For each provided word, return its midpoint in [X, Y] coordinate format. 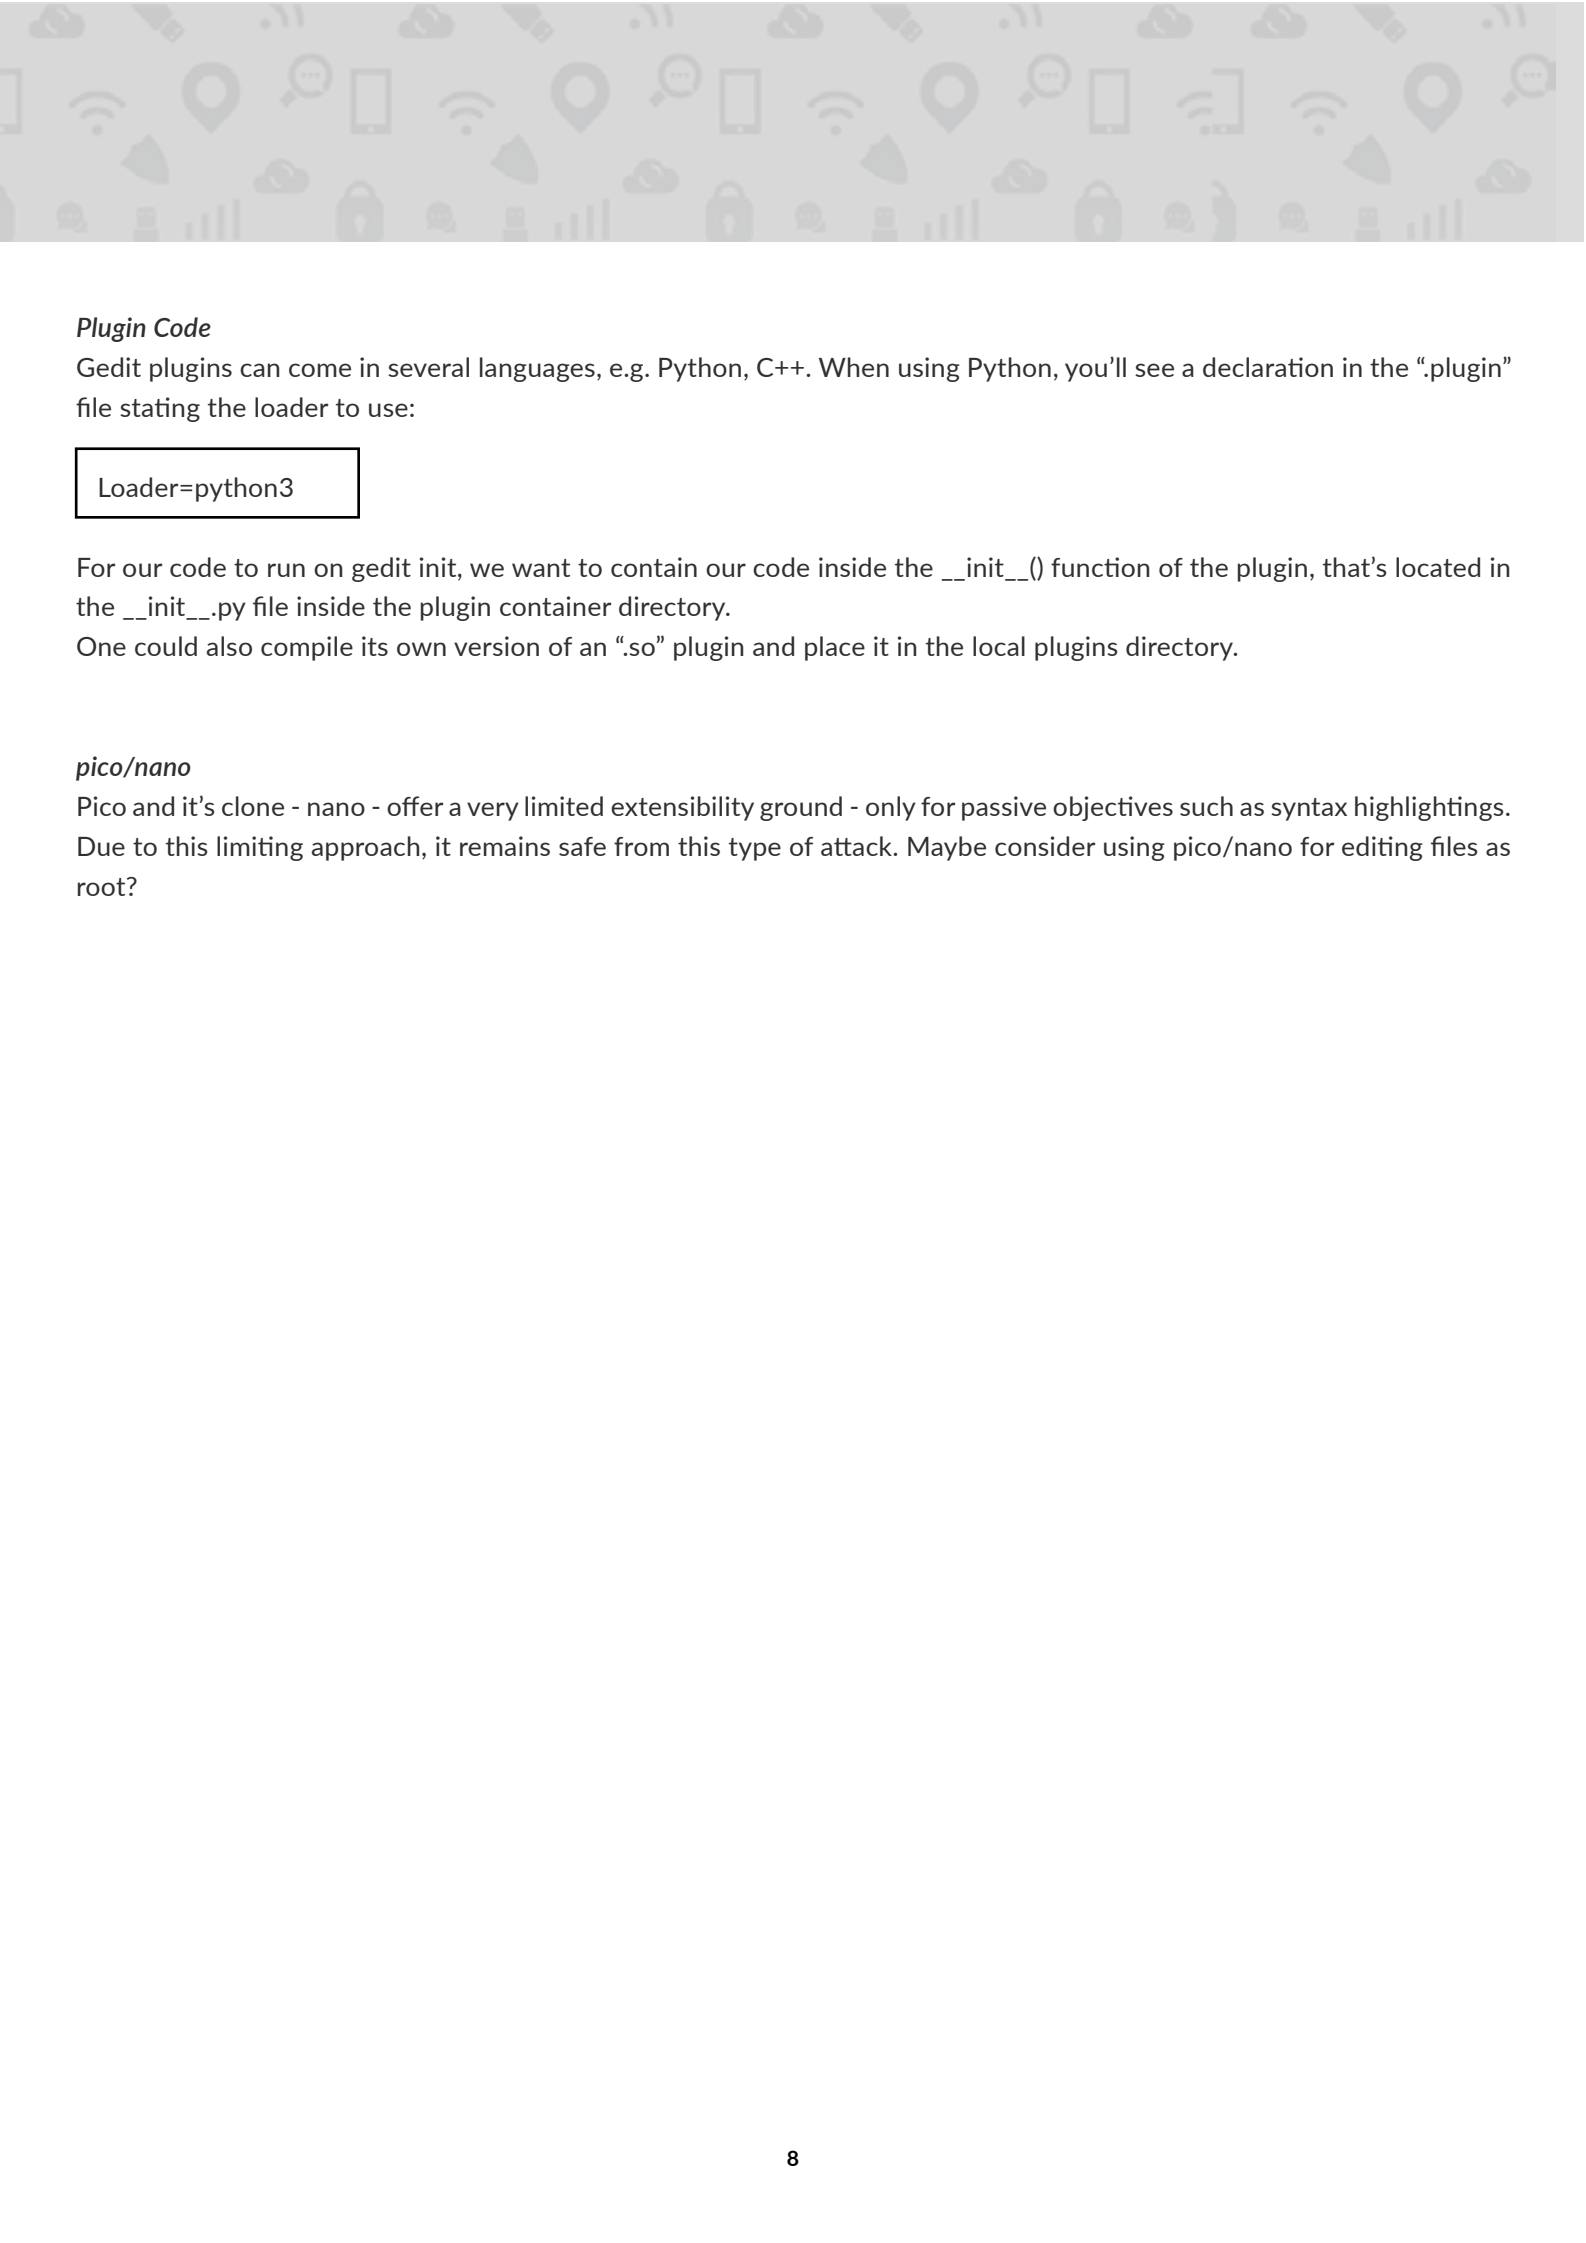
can [259, 370]
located [1438, 567]
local [999, 646]
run [286, 570]
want [541, 568]
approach [365, 848]
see [1154, 370]
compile [307, 648]
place [835, 648]
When [854, 367]
